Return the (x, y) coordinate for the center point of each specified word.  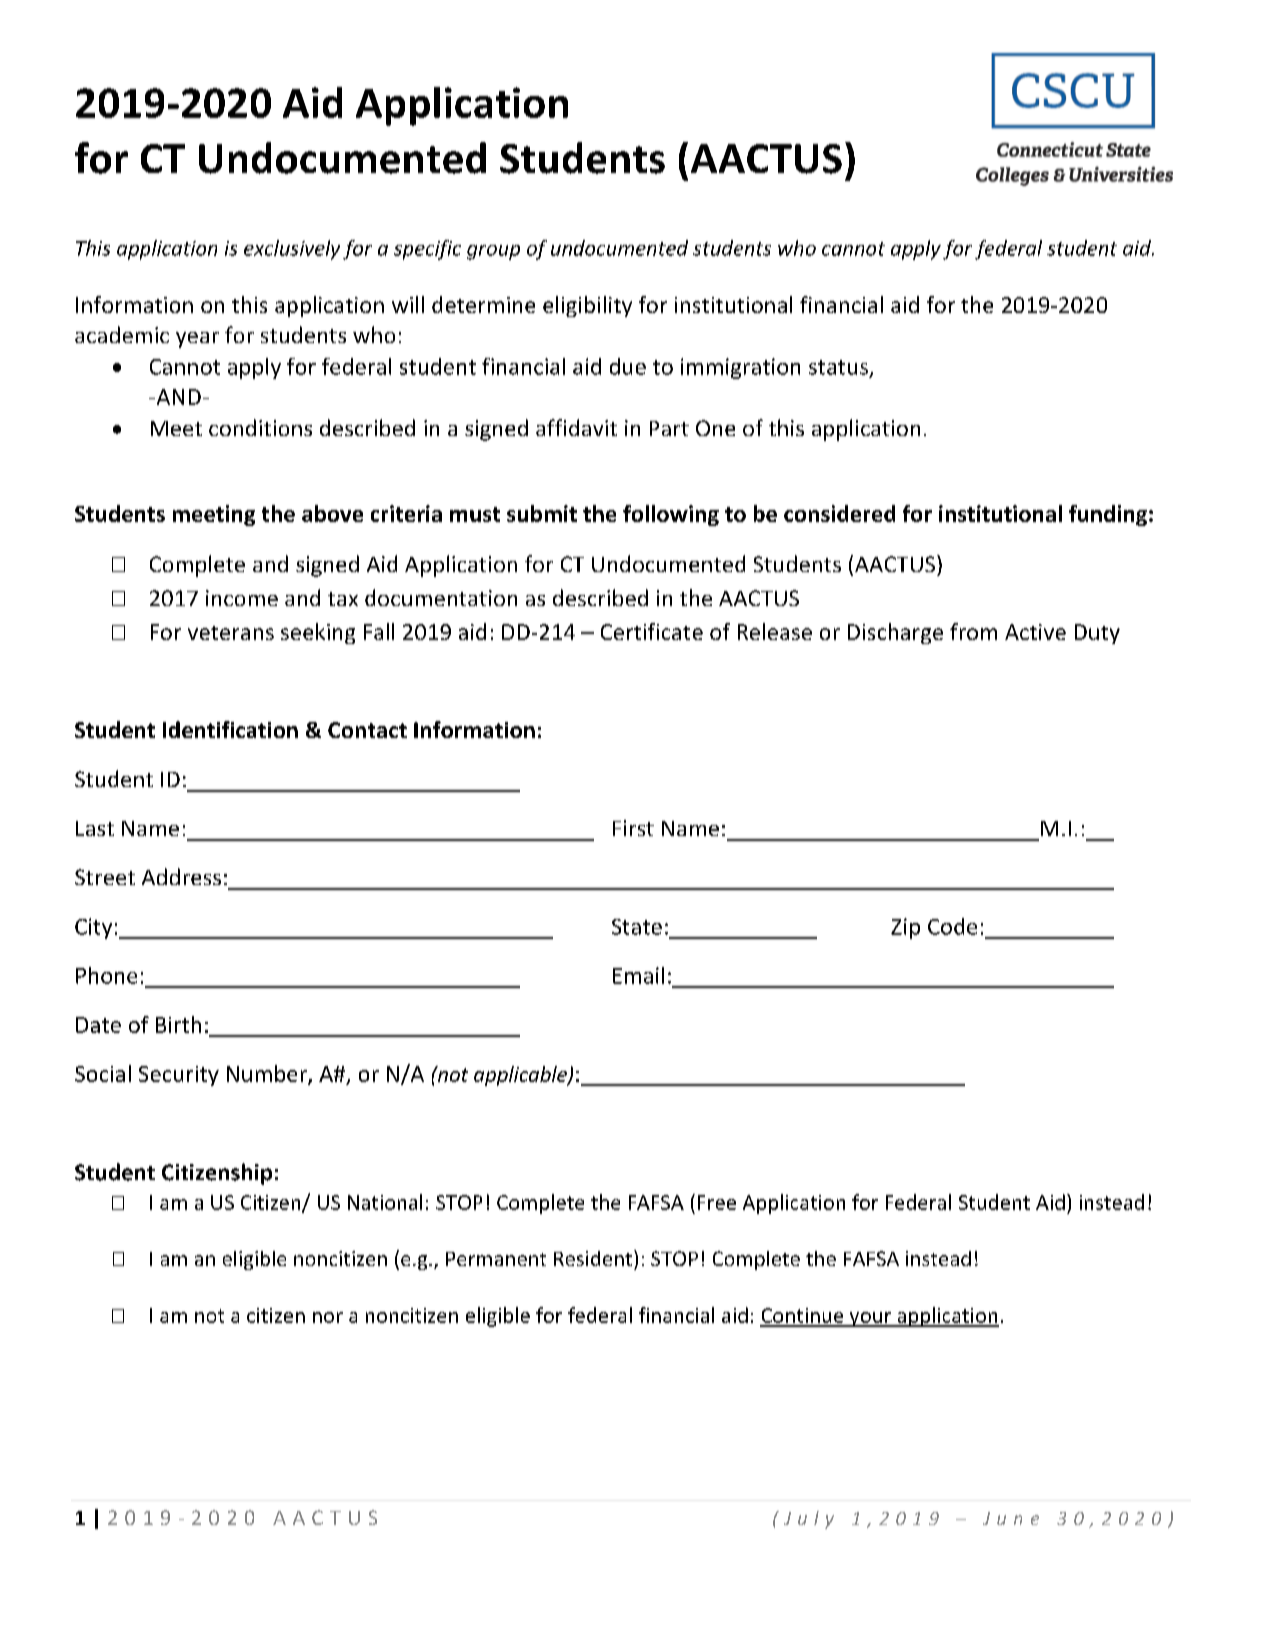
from (973, 631)
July (809, 1520)
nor (328, 1317)
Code (952, 926)
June (1011, 1518)
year (197, 340)
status (838, 367)
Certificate (652, 631)
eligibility (587, 306)
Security (179, 1076)
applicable (521, 1076)
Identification (230, 729)
